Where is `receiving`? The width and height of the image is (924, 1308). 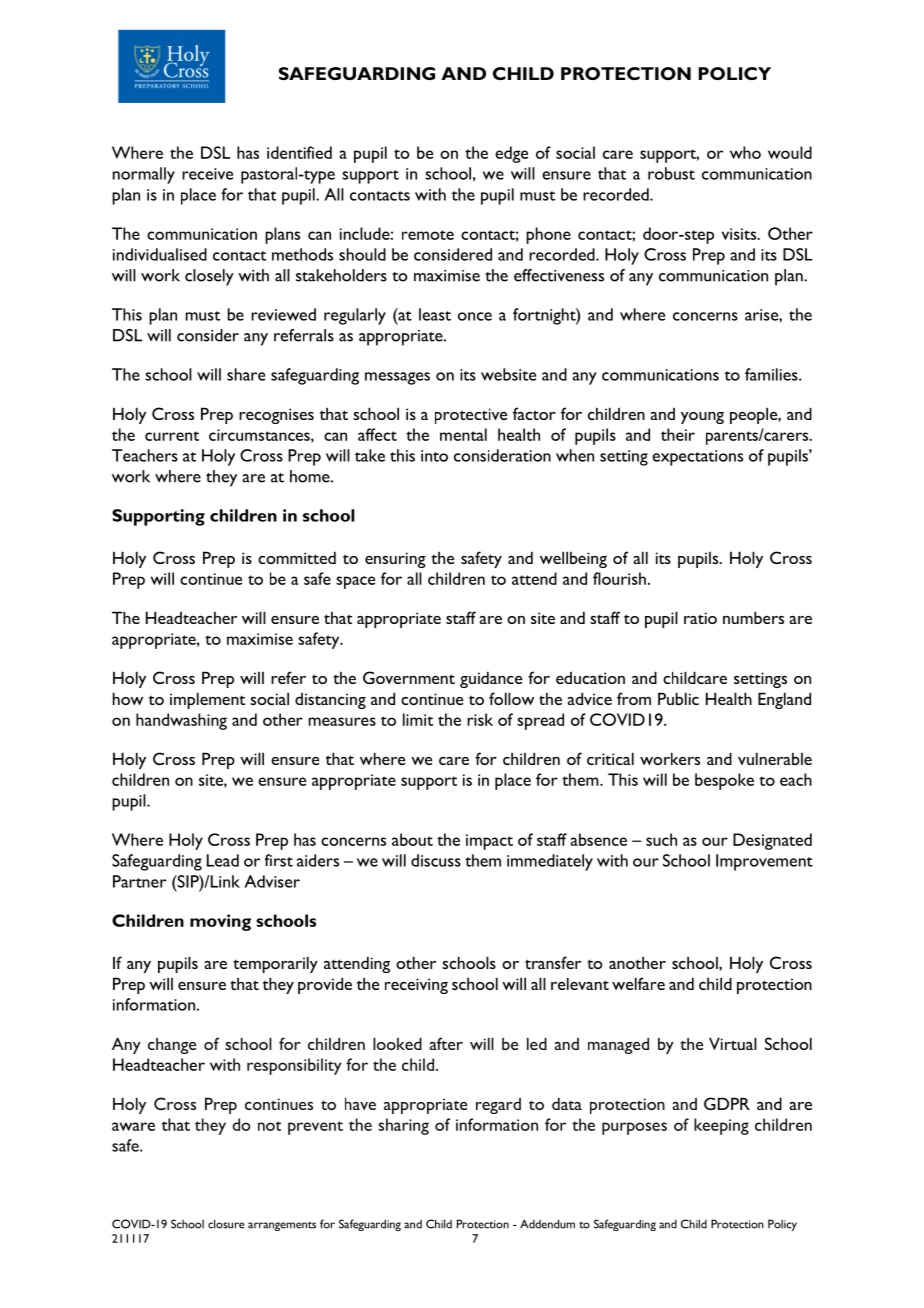
receiving is located at coordinates (416, 986).
